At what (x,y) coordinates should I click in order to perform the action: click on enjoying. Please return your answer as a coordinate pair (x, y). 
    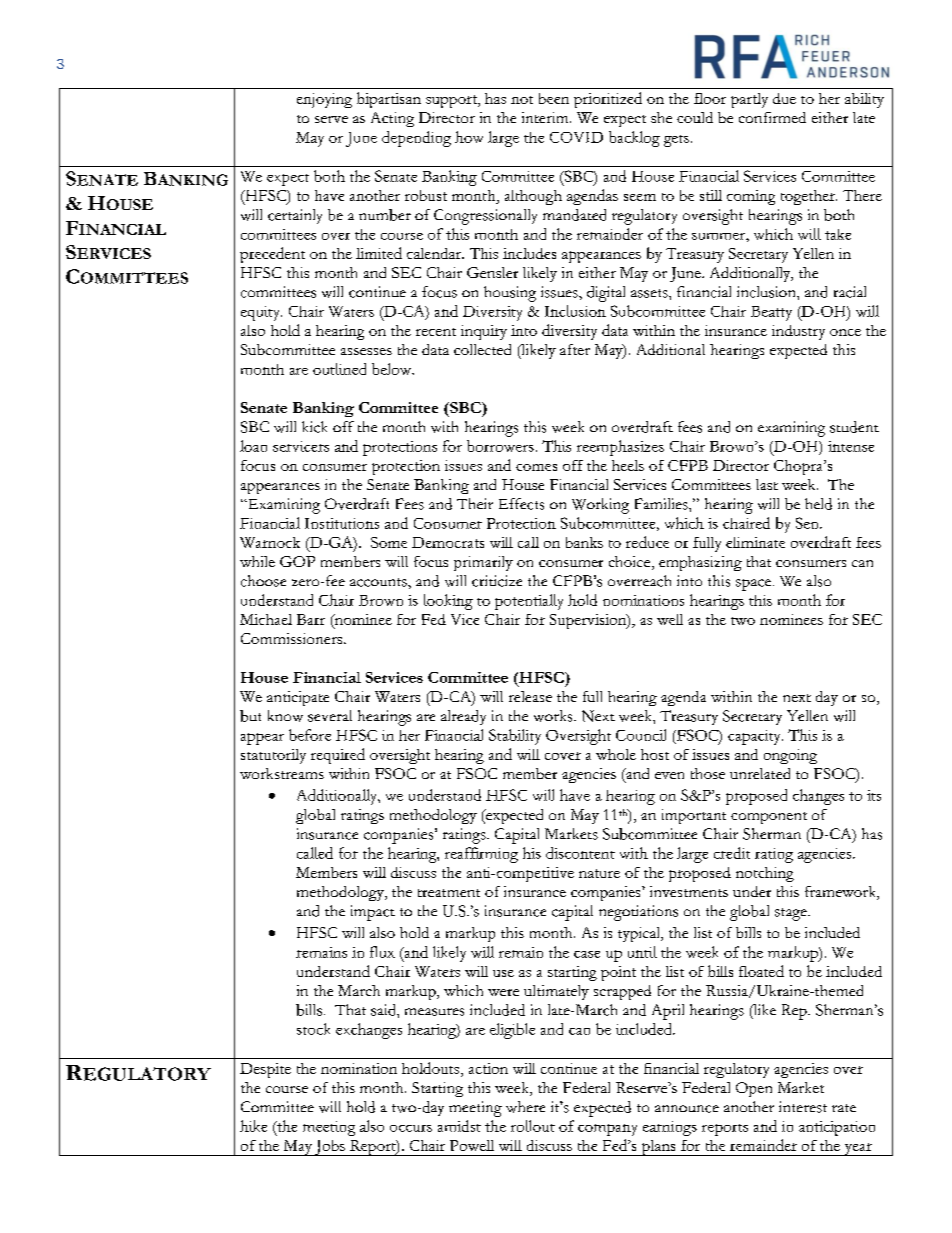
    Looking at the image, I should click on (324, 100).
